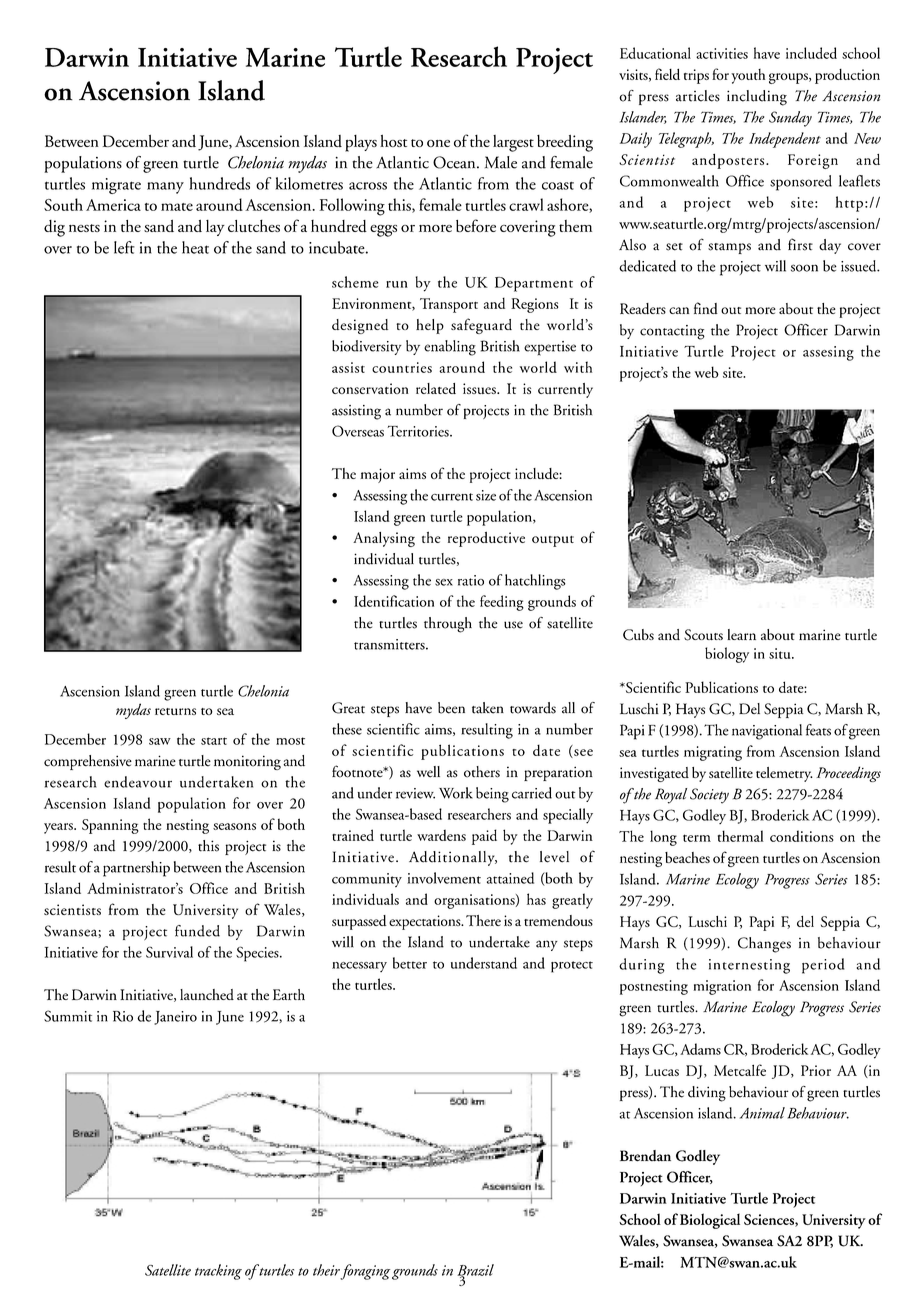 This screenshot has height=1308, width=924. Describe the element at coordinates (453, 858) in the screenshot. I see `Additionally` at that location.
